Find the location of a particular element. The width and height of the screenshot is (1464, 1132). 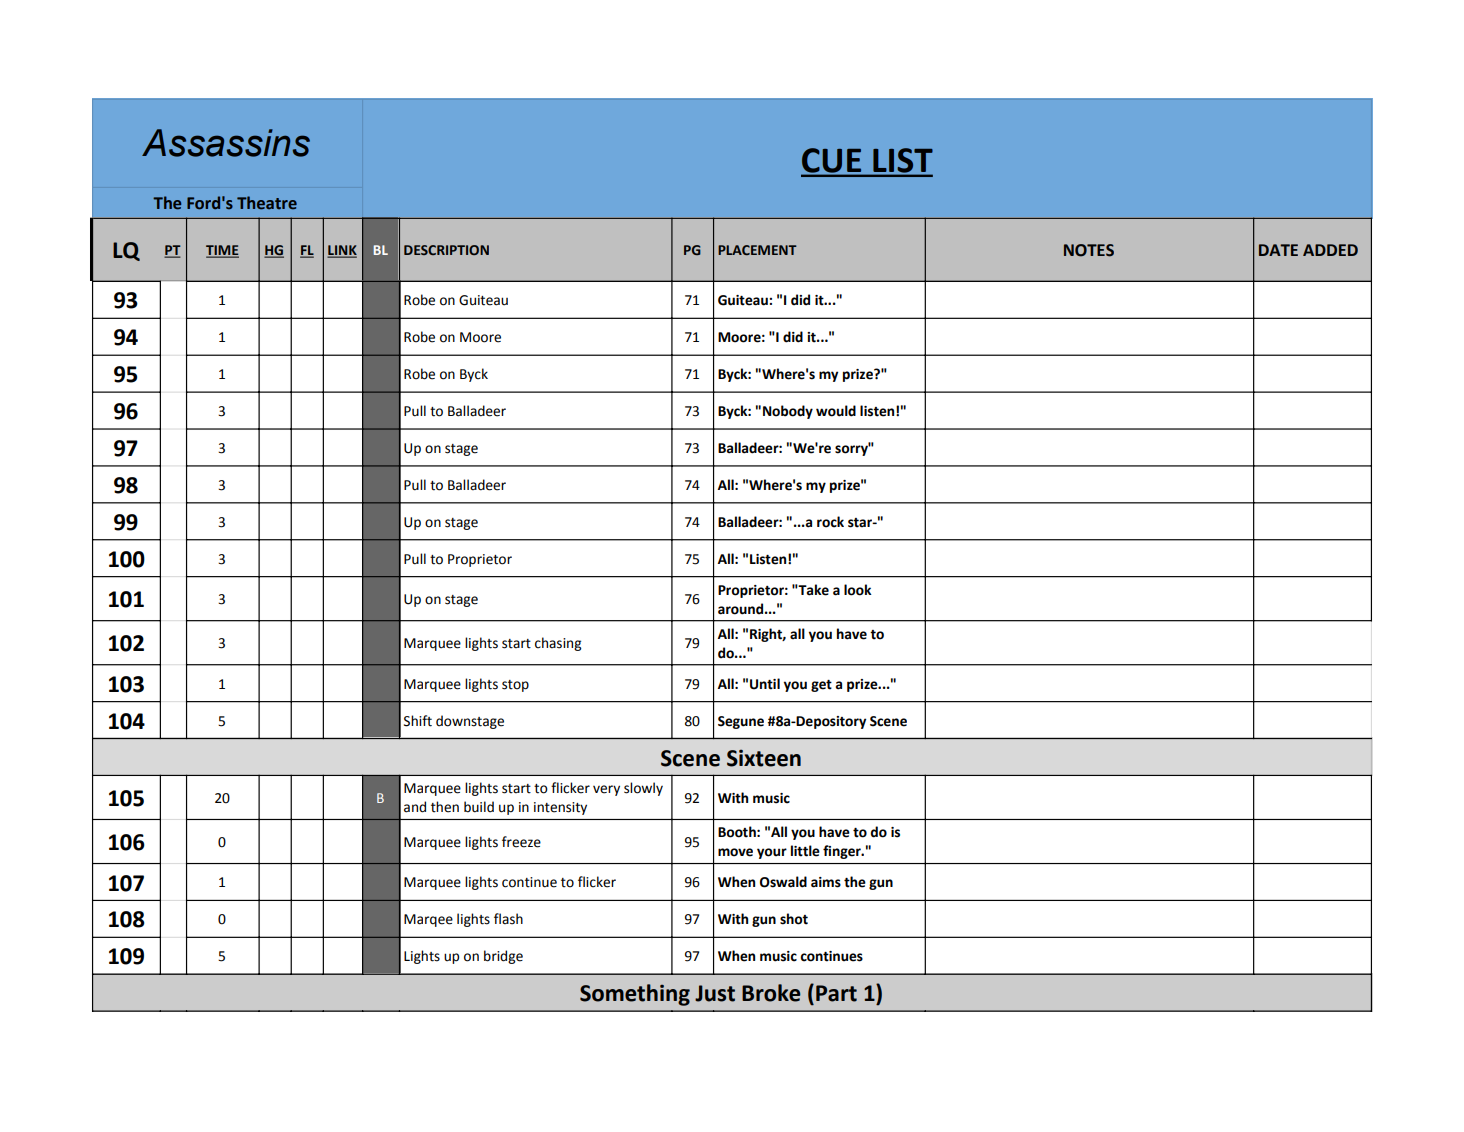

DATE is located at coordinates (1278, 250).
